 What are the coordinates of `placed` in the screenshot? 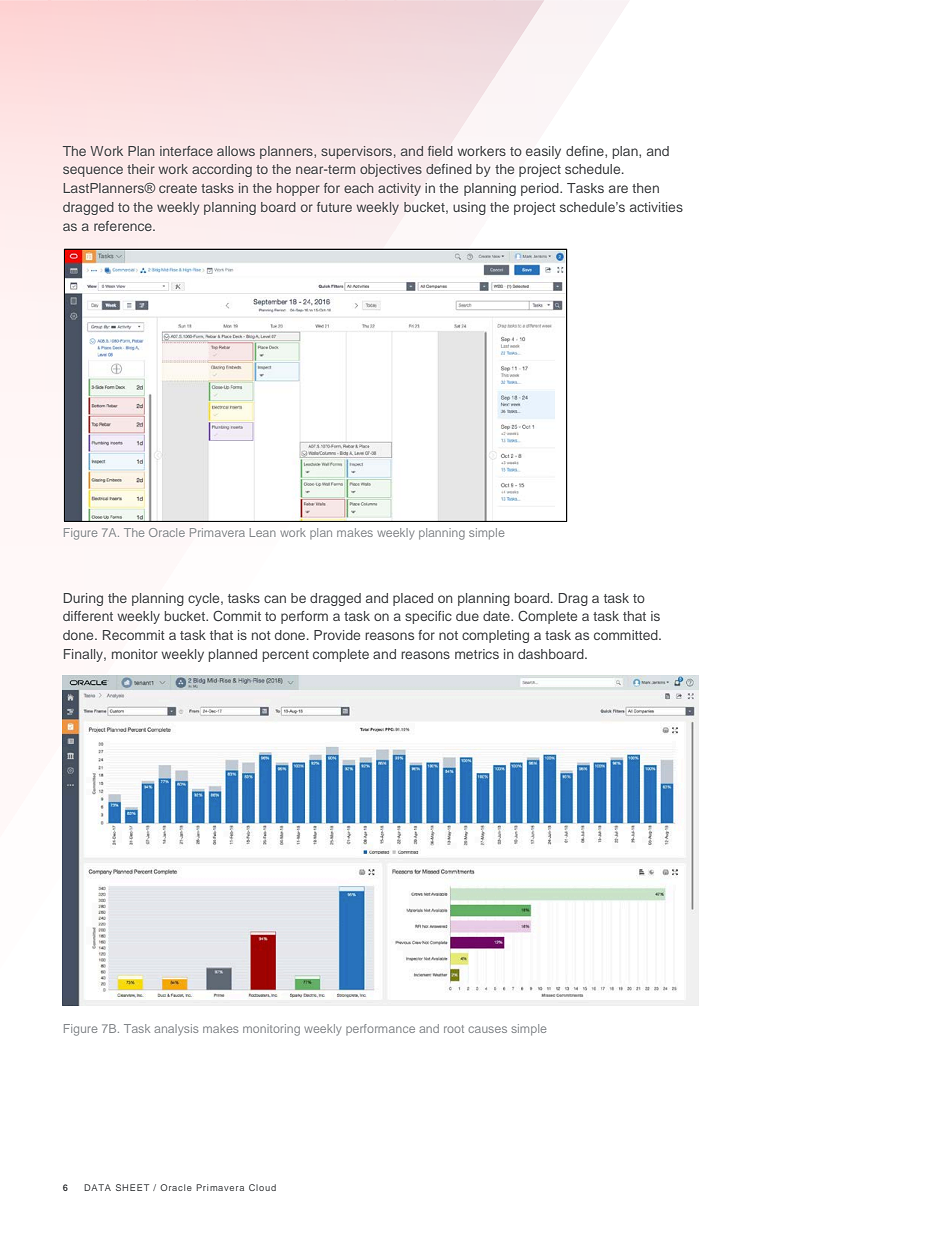 It's located at (413, 599).
